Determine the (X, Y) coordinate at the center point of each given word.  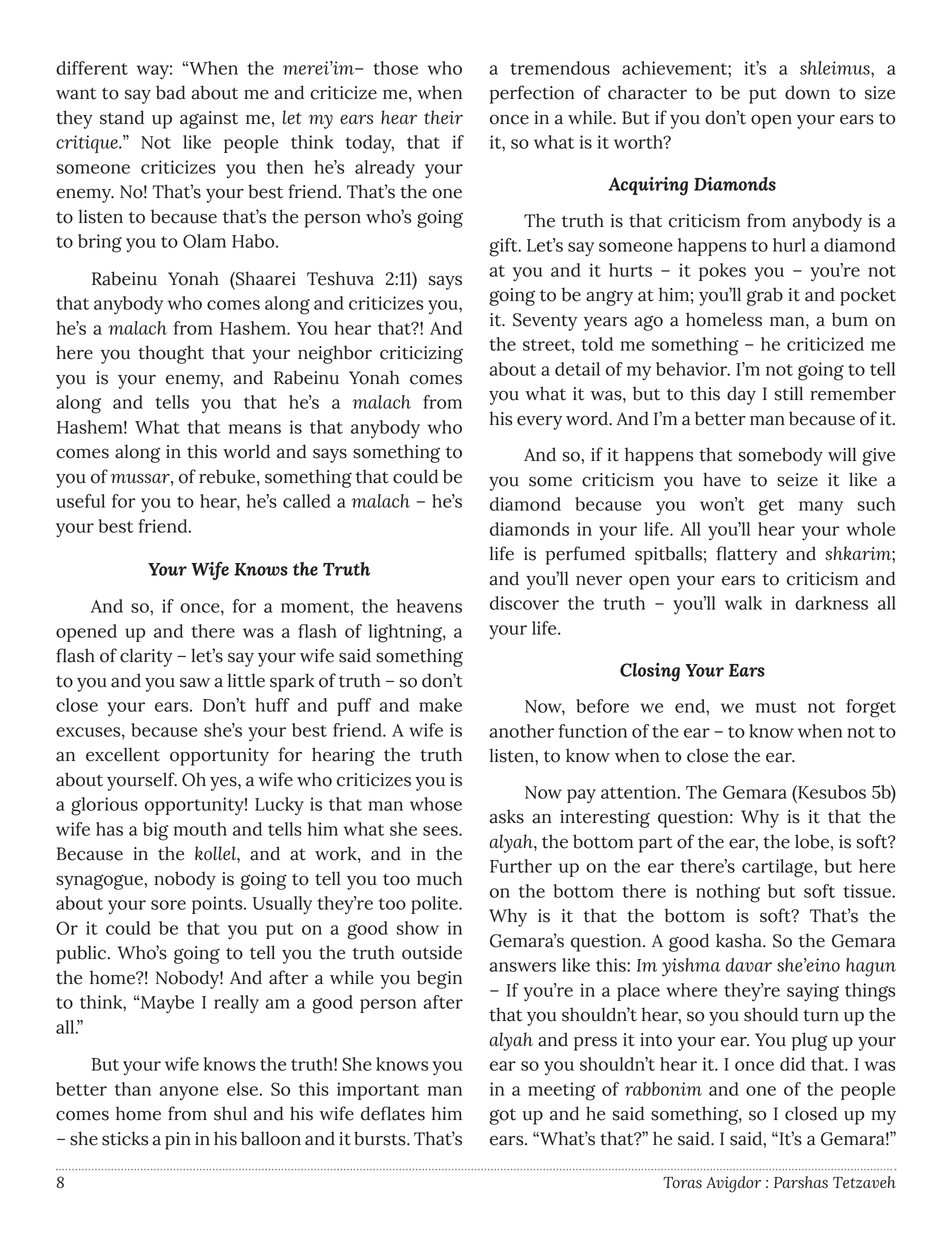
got (502, 1116)
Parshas (801, 1182)
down (807, 92)
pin (178, 1141)
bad (171, 92)
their (443, 117)
